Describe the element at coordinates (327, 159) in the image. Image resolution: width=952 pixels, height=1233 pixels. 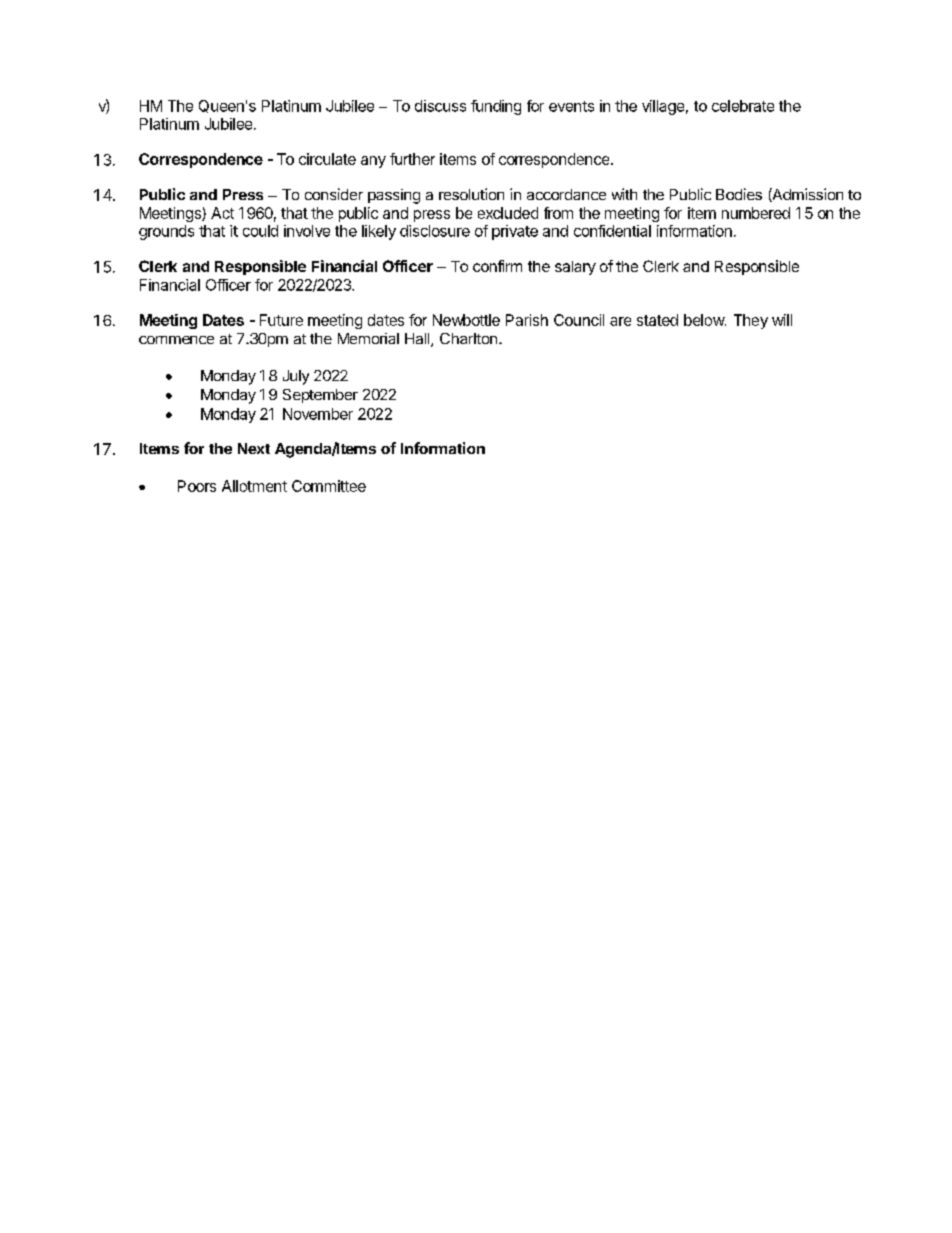
I see `circulate` at that location.
